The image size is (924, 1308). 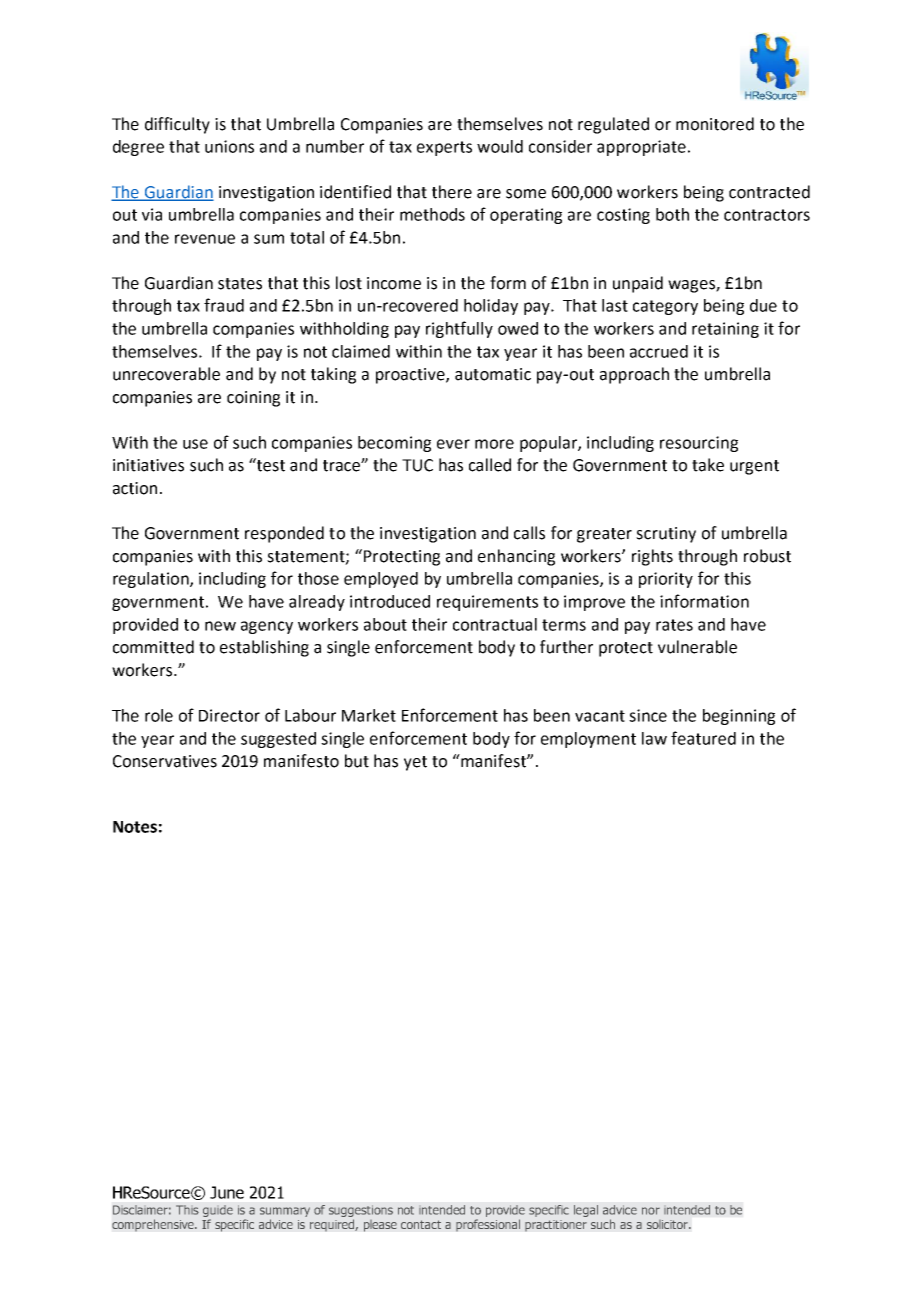 I want to click on monitored, so click(x=715, y=124).
